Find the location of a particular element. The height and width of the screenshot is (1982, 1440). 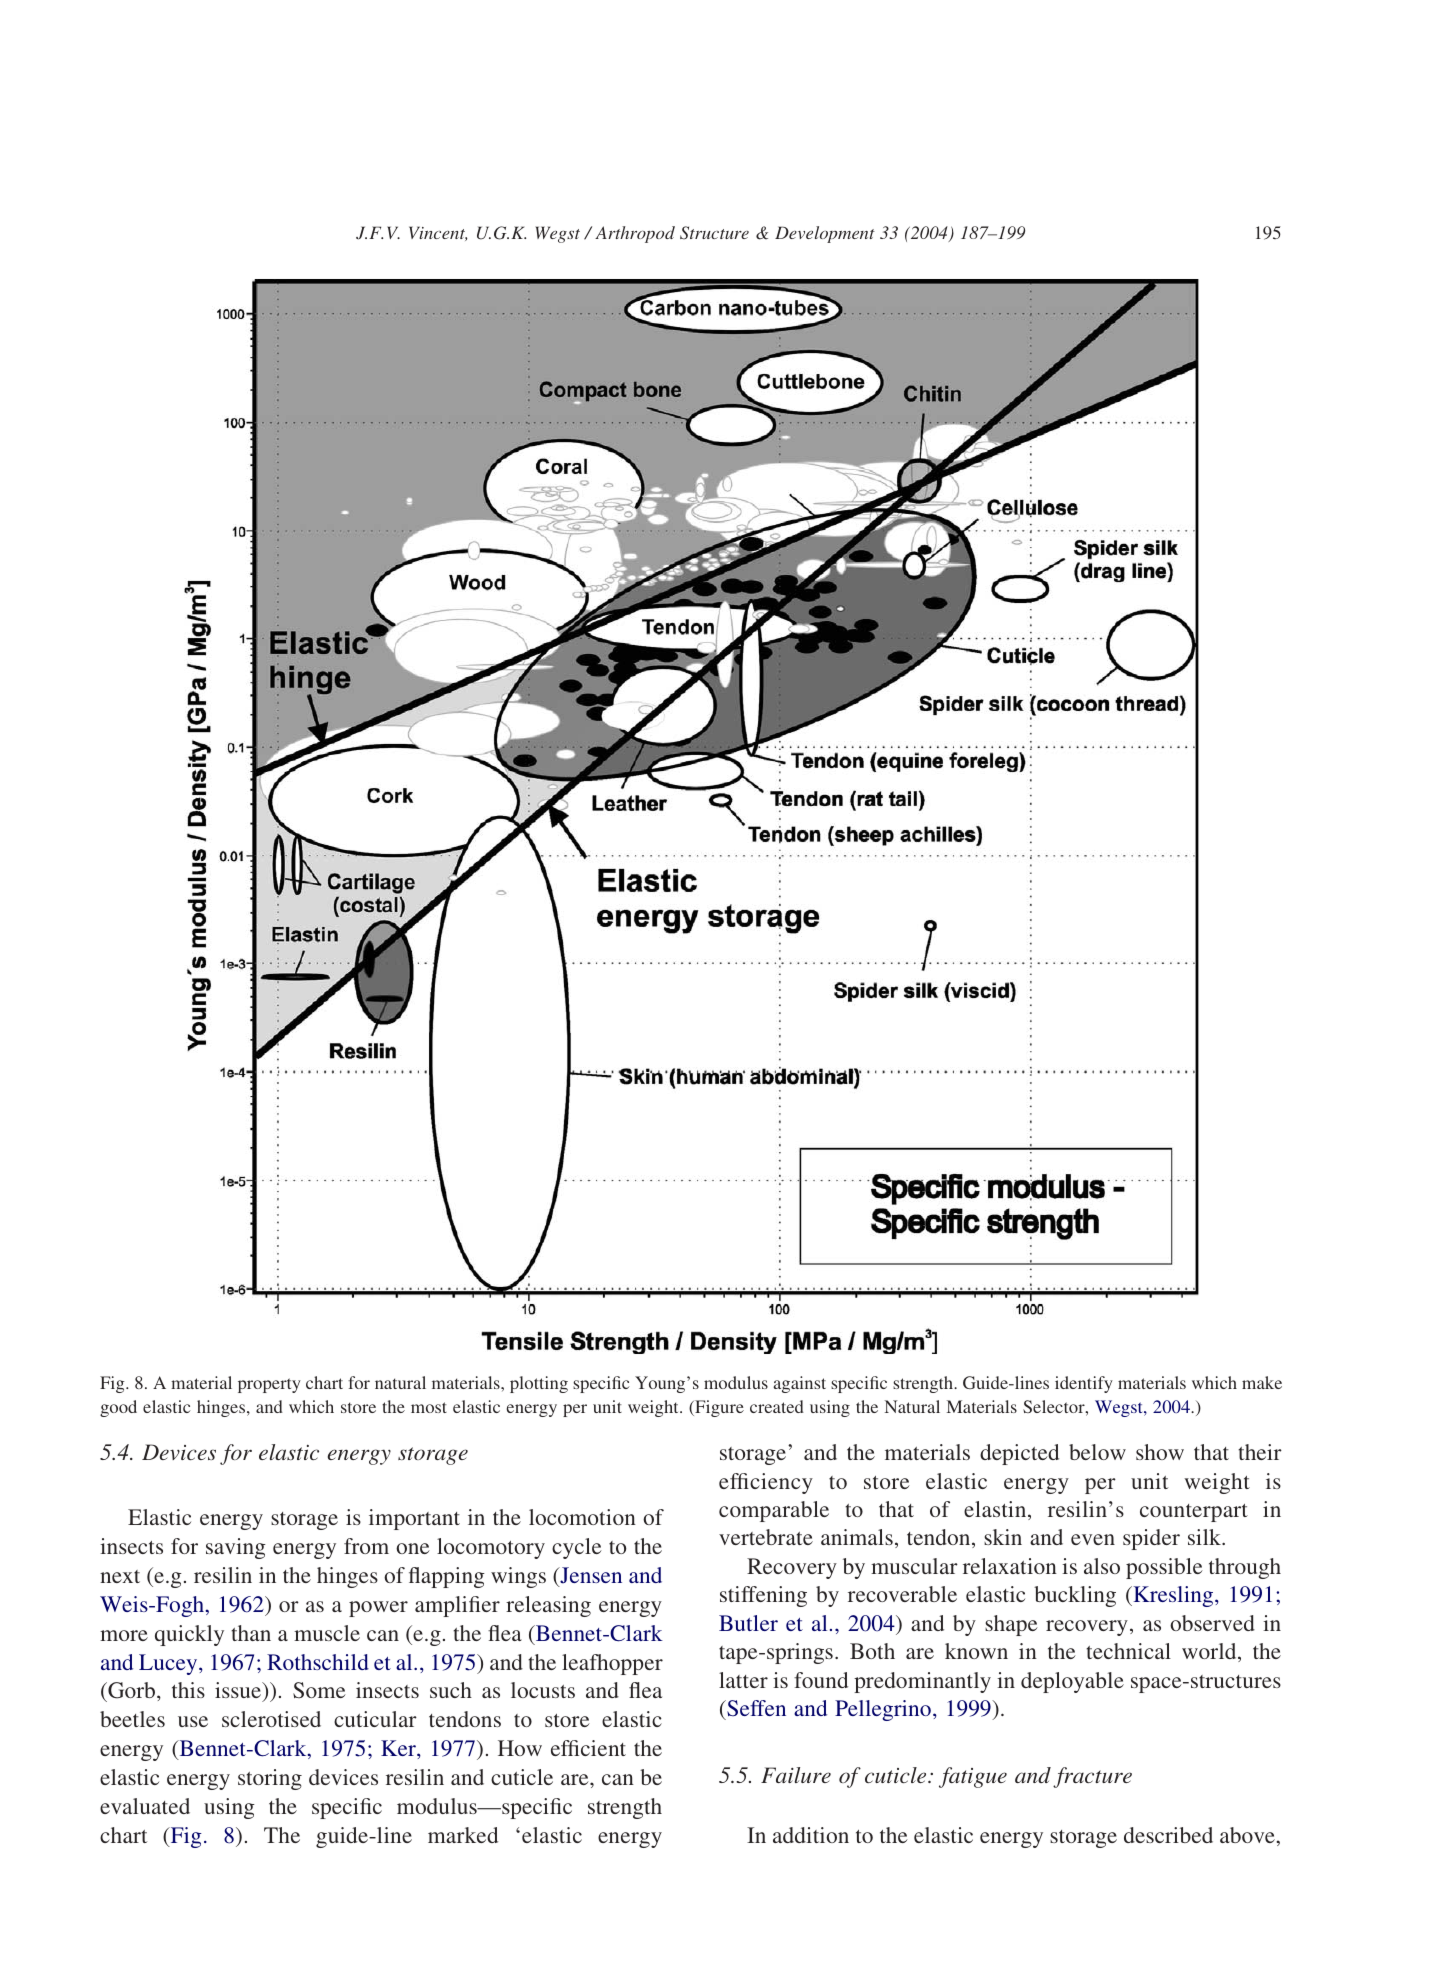

identify is located at coordinates (1084, 1384).
